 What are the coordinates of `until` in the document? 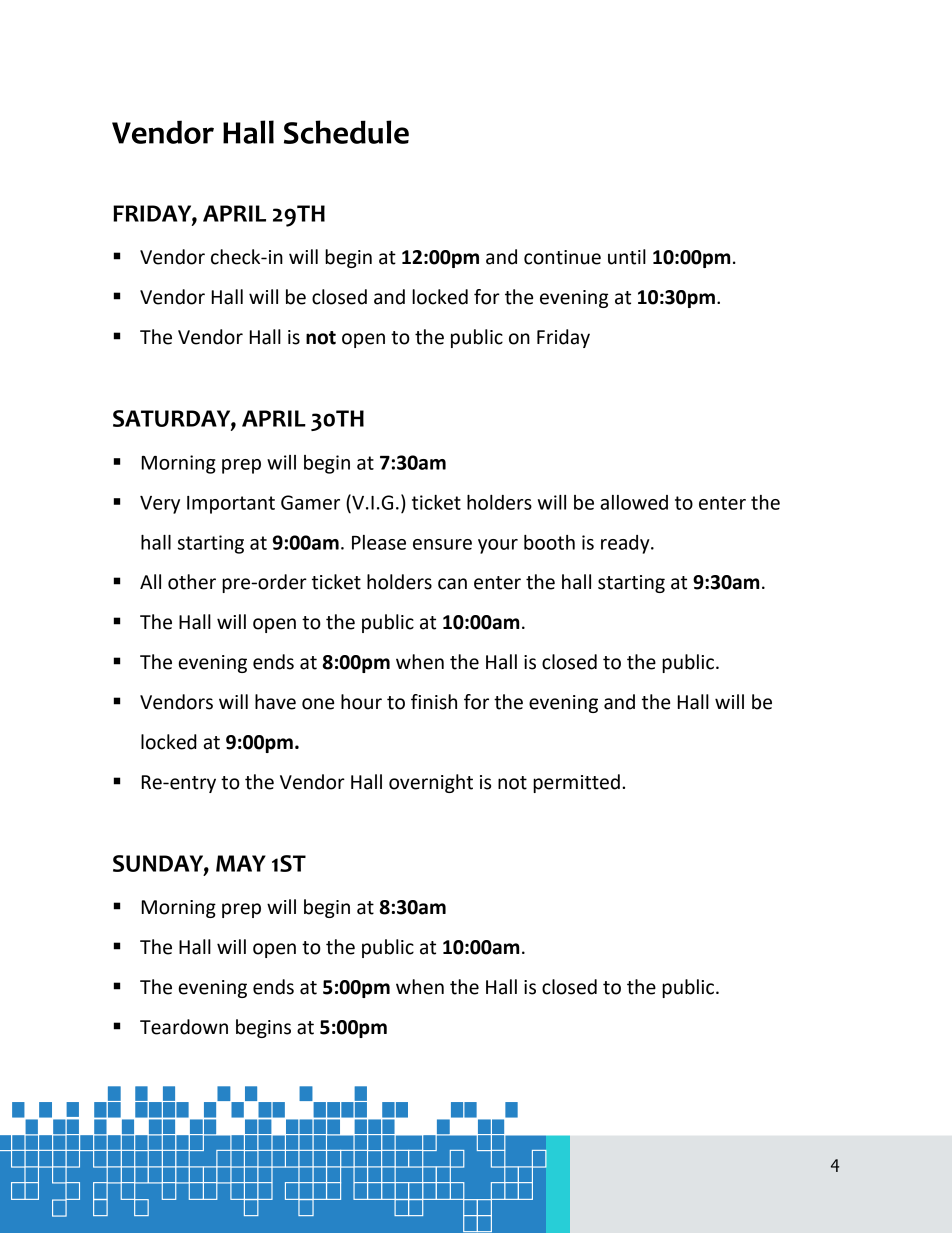 It's located at (627, 257).
